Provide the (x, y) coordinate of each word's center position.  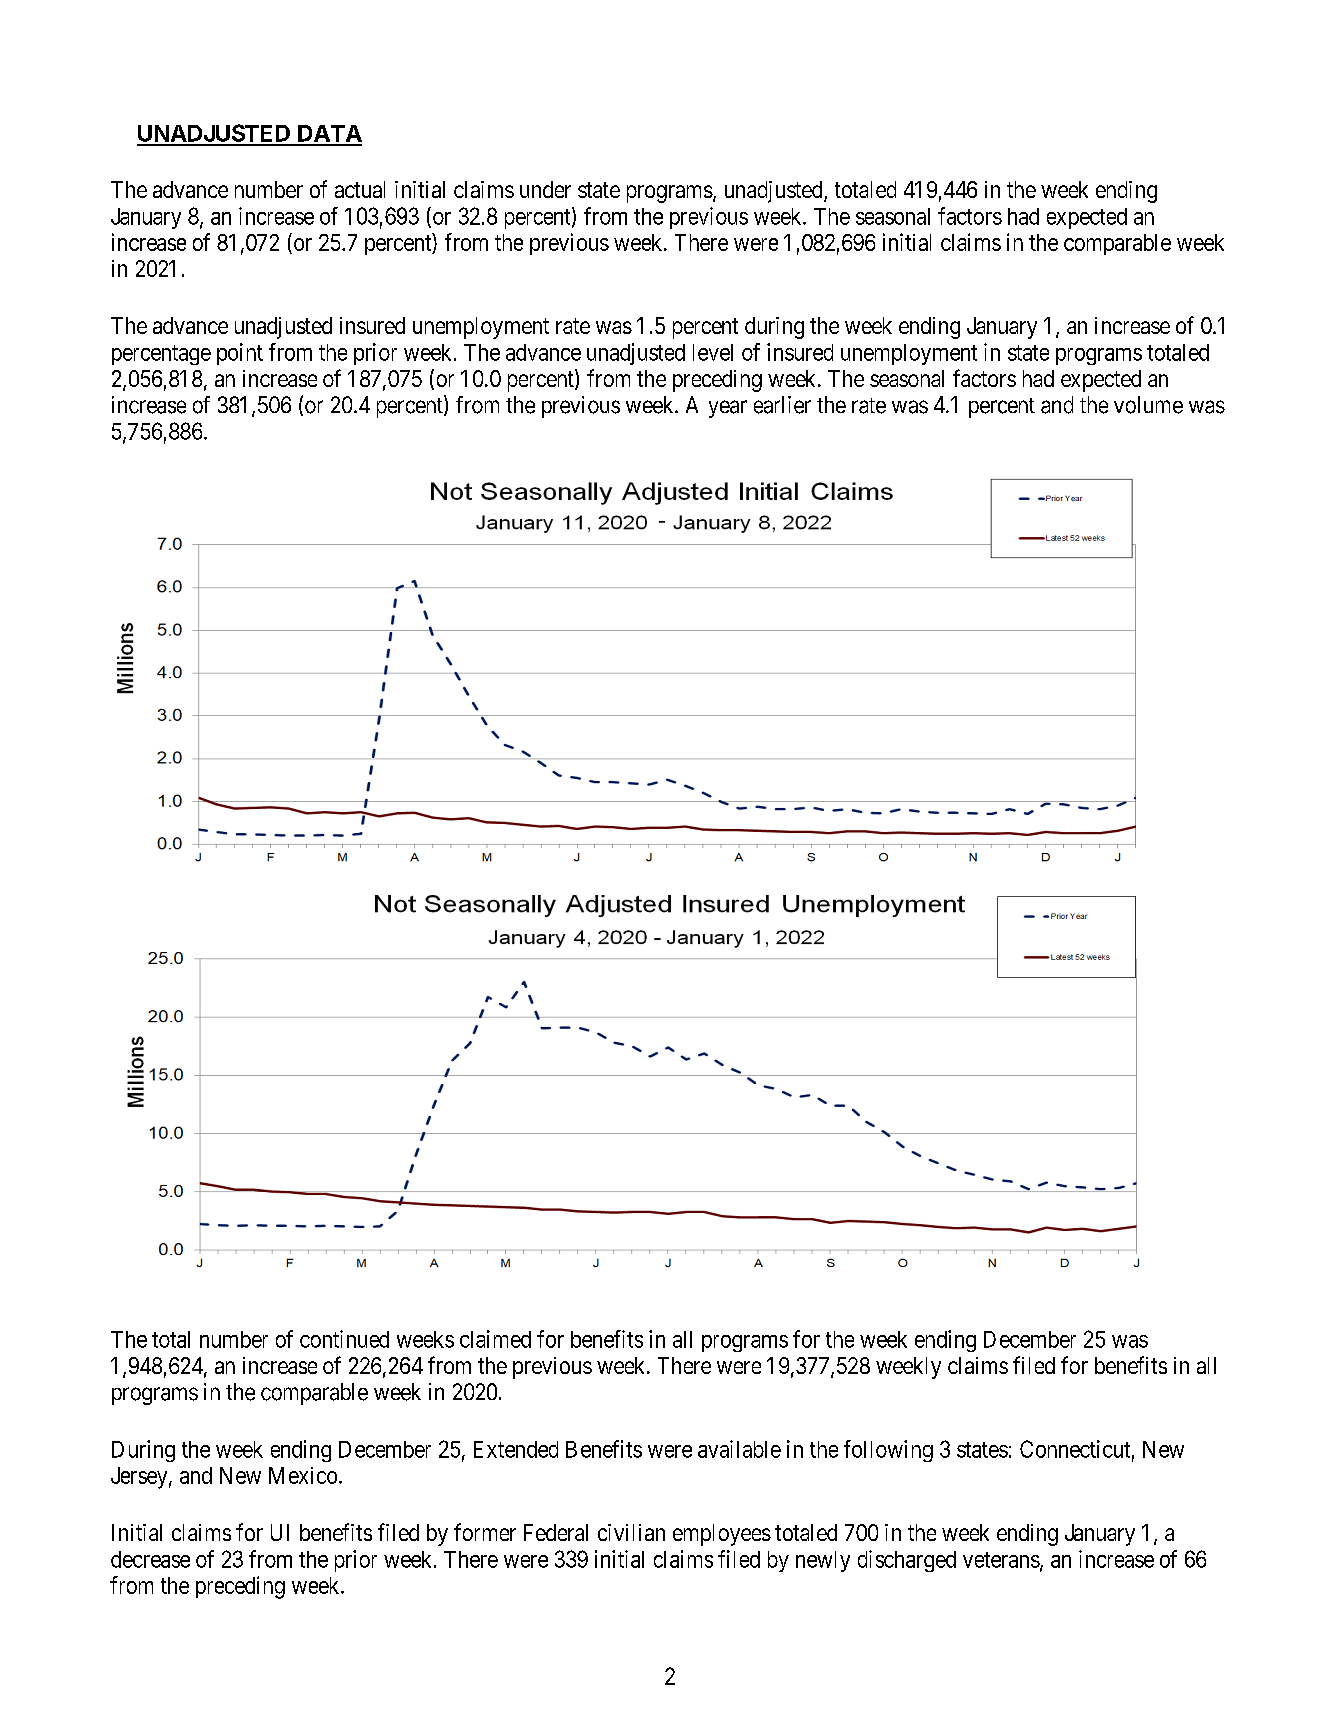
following (888, 1451)
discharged (907, 1561)
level (713, 352)
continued (344, 1339)
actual (360, 189)
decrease (150, 1559)
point (240, 354)
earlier (782, 405)
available (739, 1449)
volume (1148, 405)
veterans (1001, 1560)
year (728, 409)
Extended (516, 1449)
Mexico (303, 1475)
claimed (495, 1339)
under (545, 189)
